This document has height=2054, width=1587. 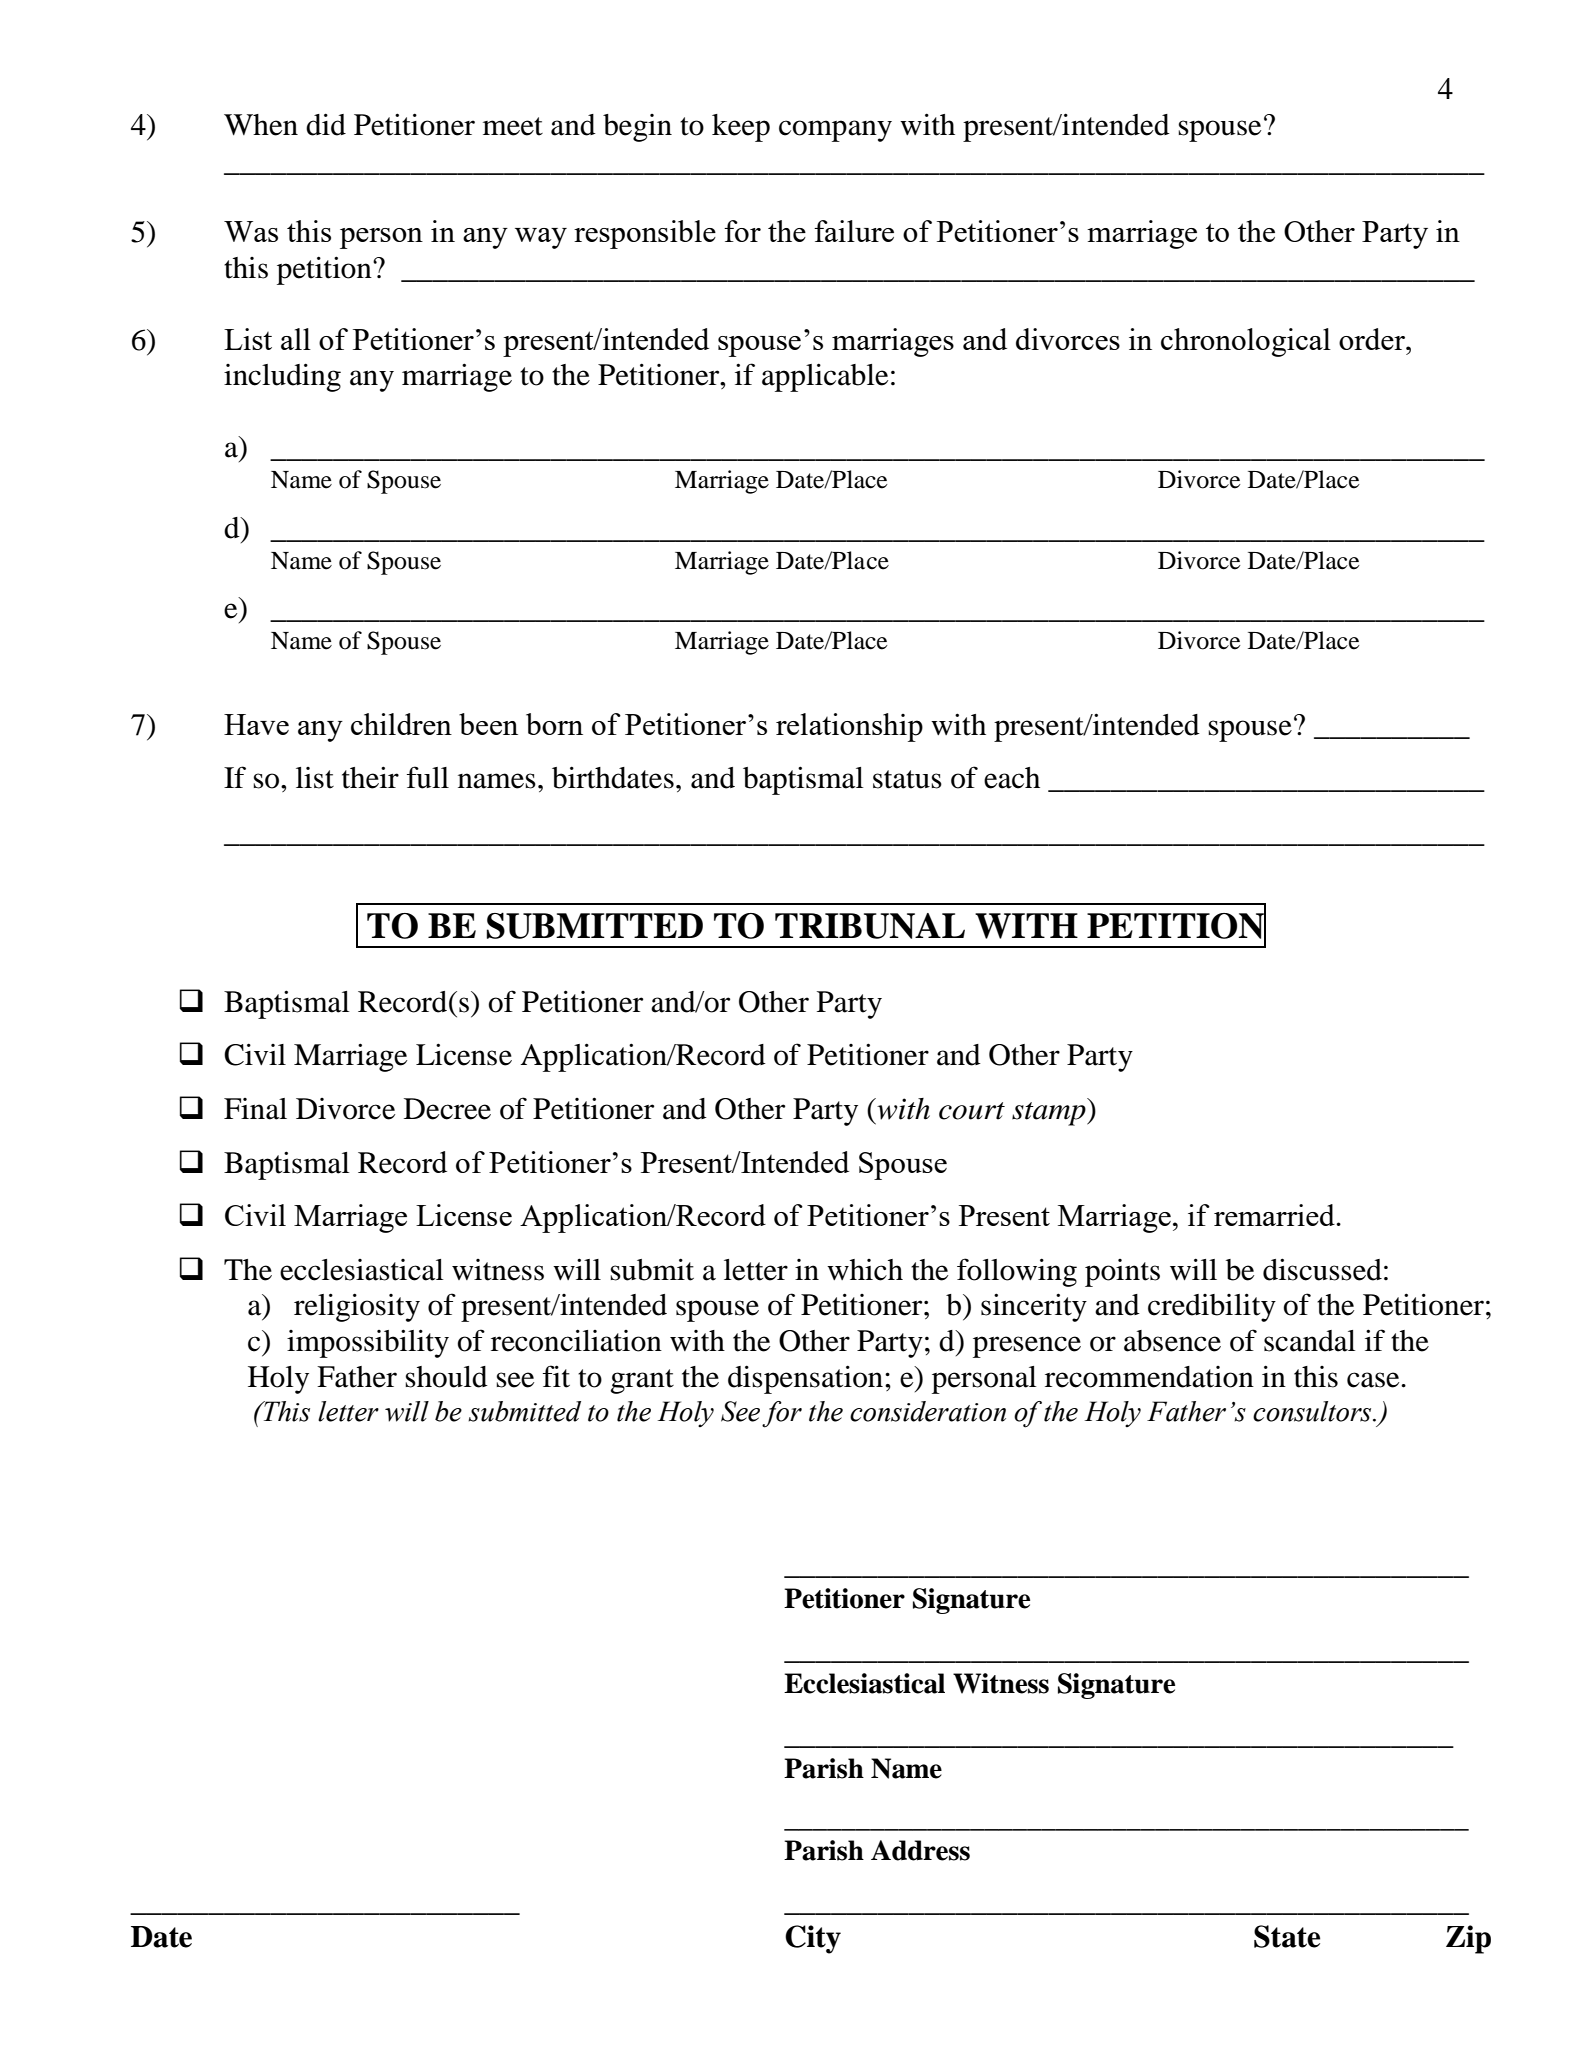 What do you see at coordinates (1374, 1380) in the document?
I see `case` at bounding box center [1374, 1380].
